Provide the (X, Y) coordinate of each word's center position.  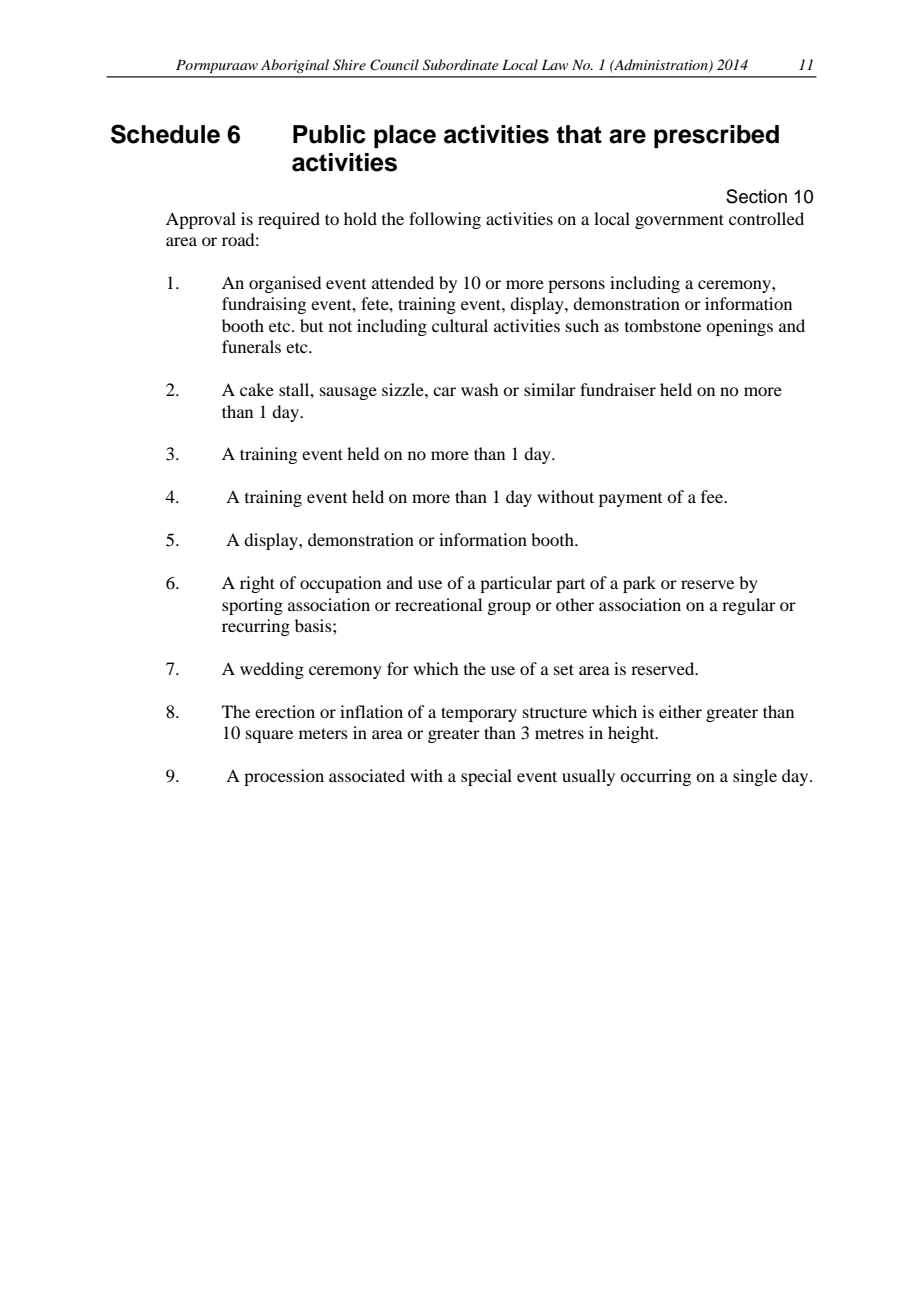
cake (257, 389)
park (639, 584)
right (257, 584)
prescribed (716, 136)
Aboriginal (295, 66)
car (444, 391)
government (679, 221)
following (445, 220)
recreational (438, 604)
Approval (201, 220)
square (269, 736)
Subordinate (460, 65)
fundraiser (618, 389)
